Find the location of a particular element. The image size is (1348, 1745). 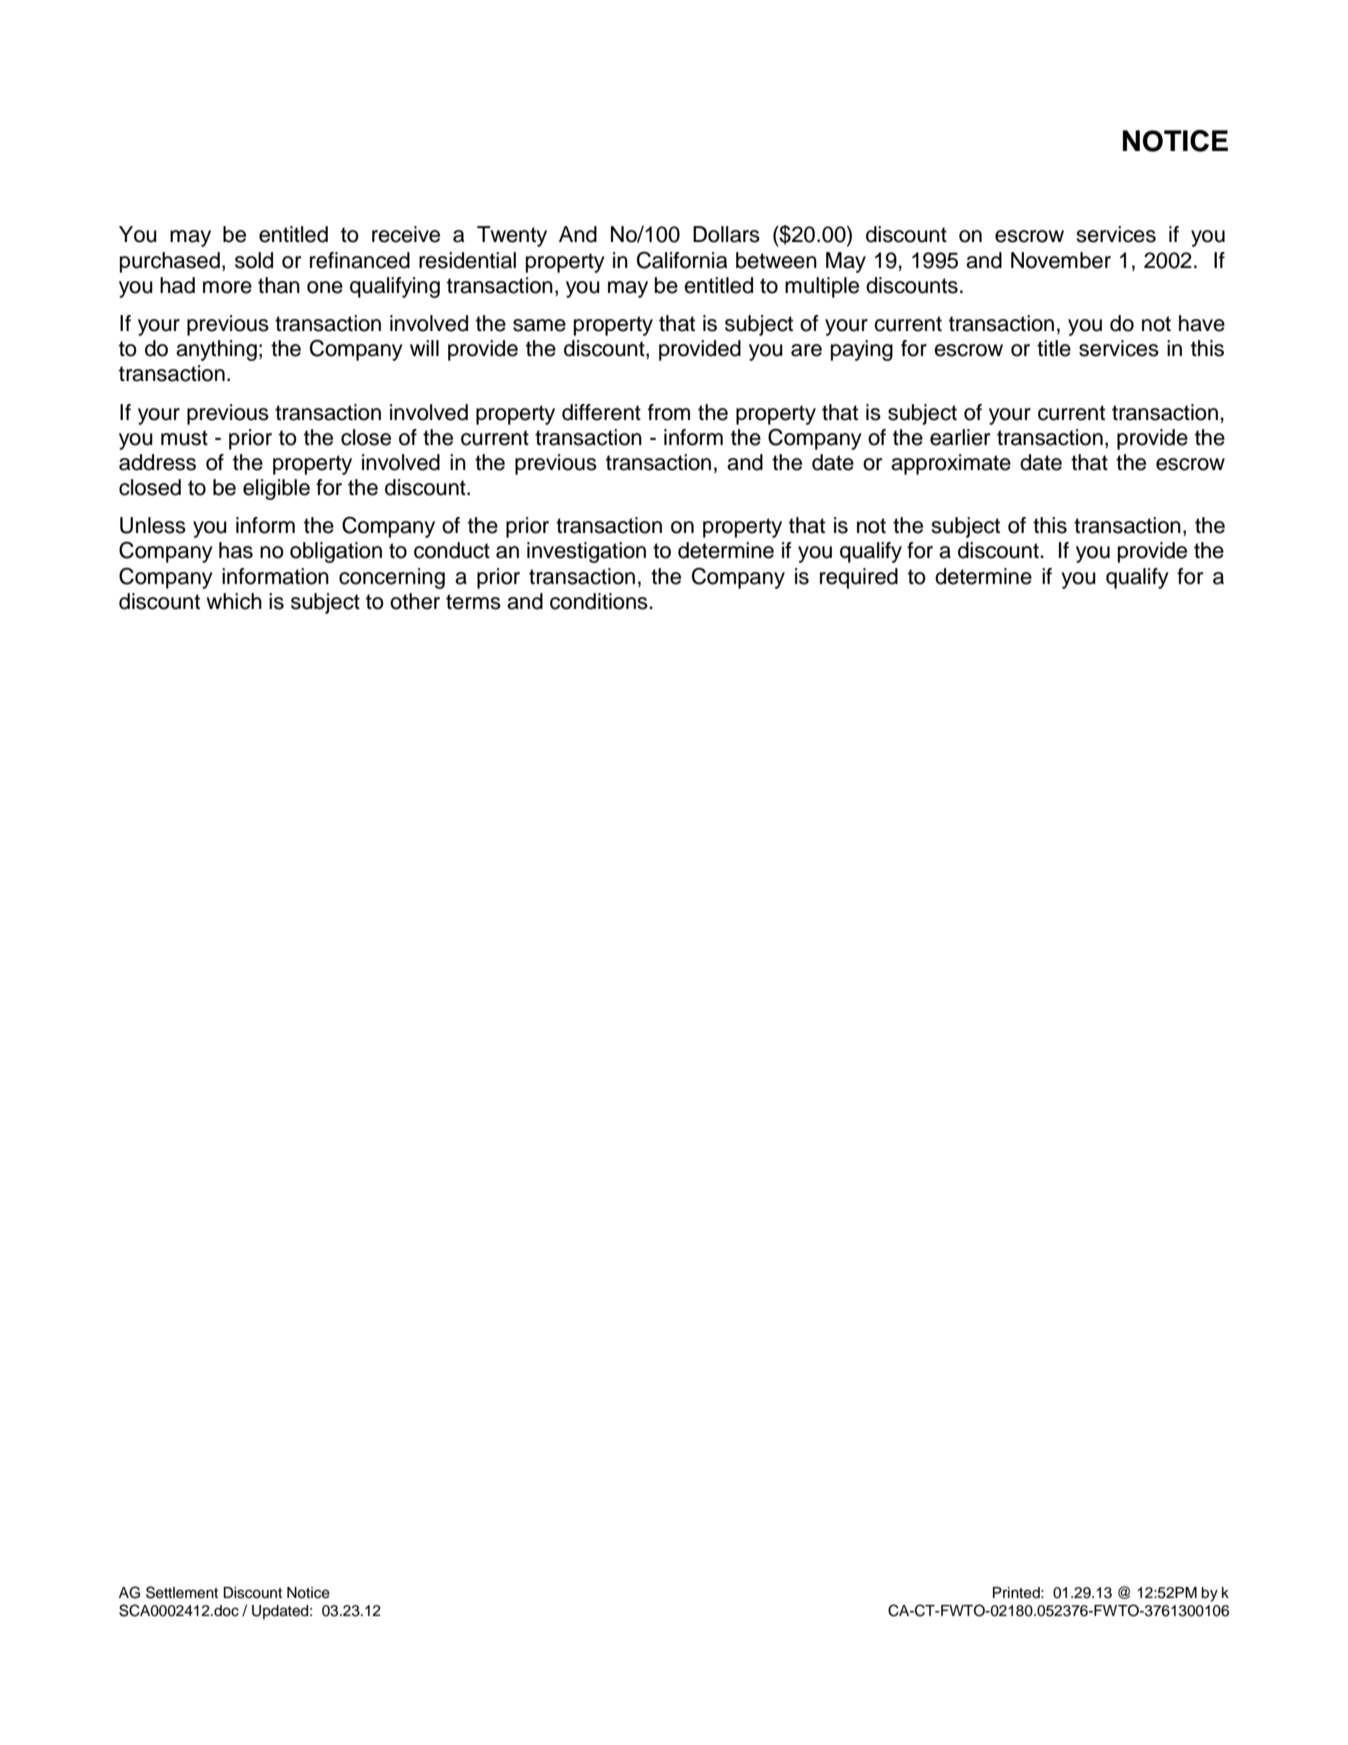

California is located at coordinates (682, 260).
